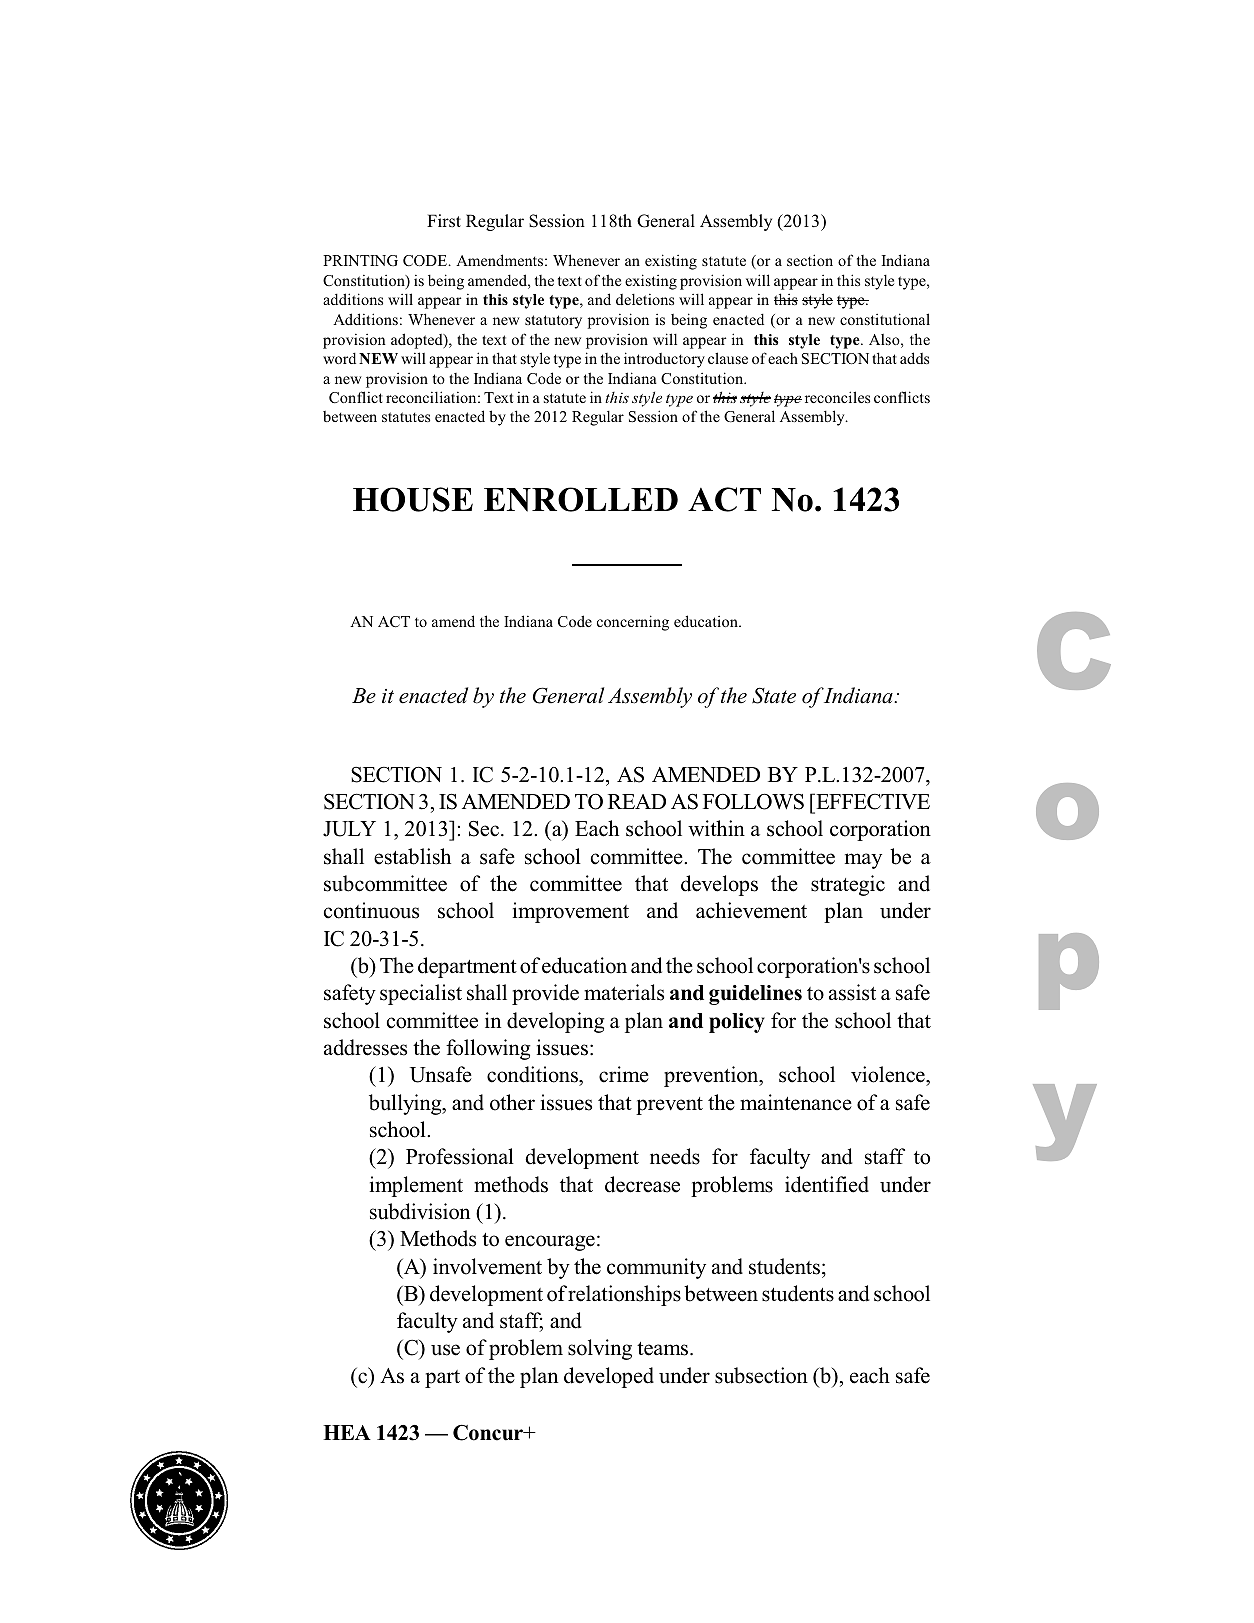 The height and width of the screenshot is (1623, 1254). I want to click on teams, so click(664, 1349).
